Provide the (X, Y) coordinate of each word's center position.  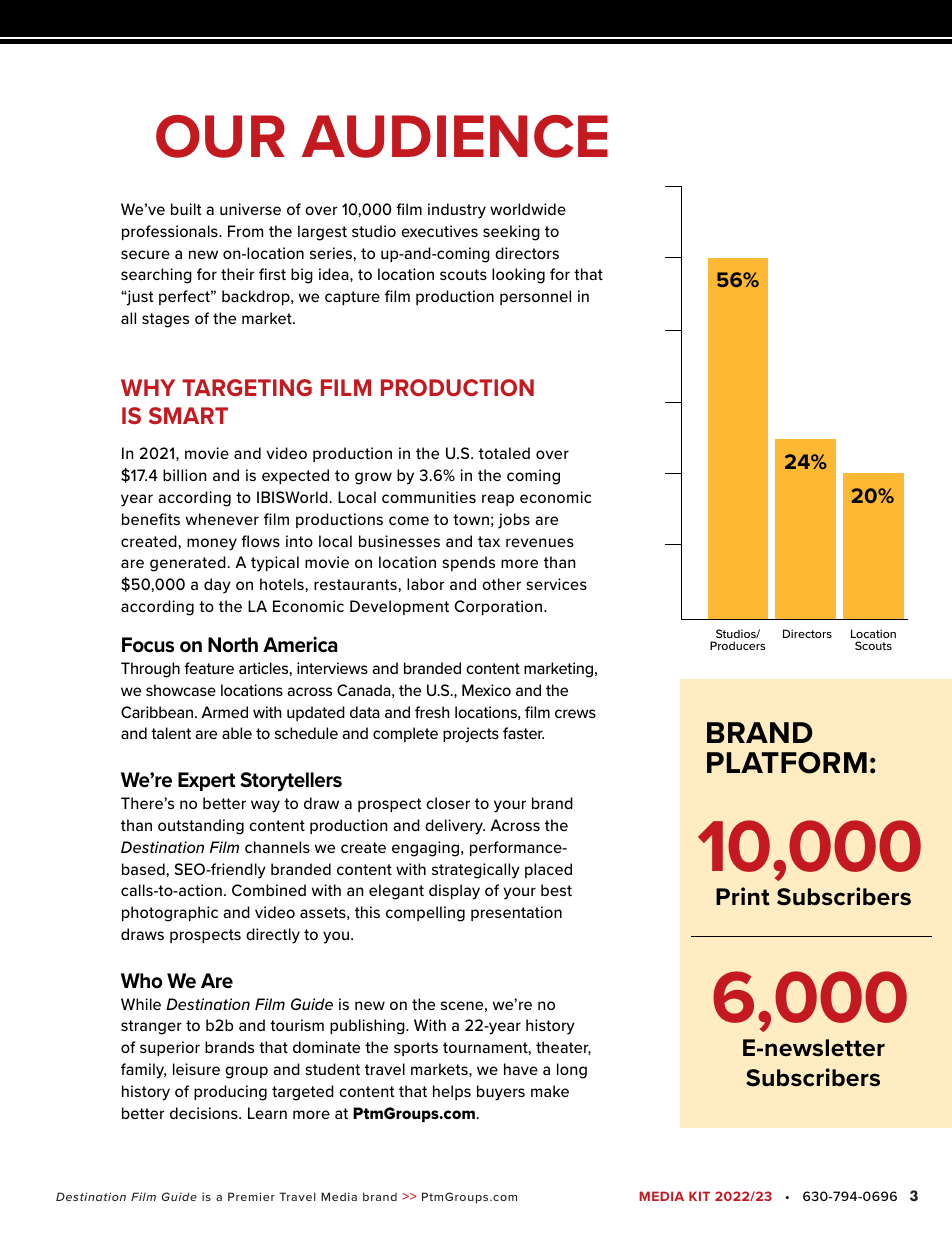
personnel (535, 297)
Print (743, 896)
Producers (738, 645)
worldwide (528, 209)
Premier (251, 1196)
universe (250, 209)
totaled (504, 453)
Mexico (486, 690)
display (454, 892)
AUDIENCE (455, 136)
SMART (188, 415)
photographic (170, 914)
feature (209, 668)
